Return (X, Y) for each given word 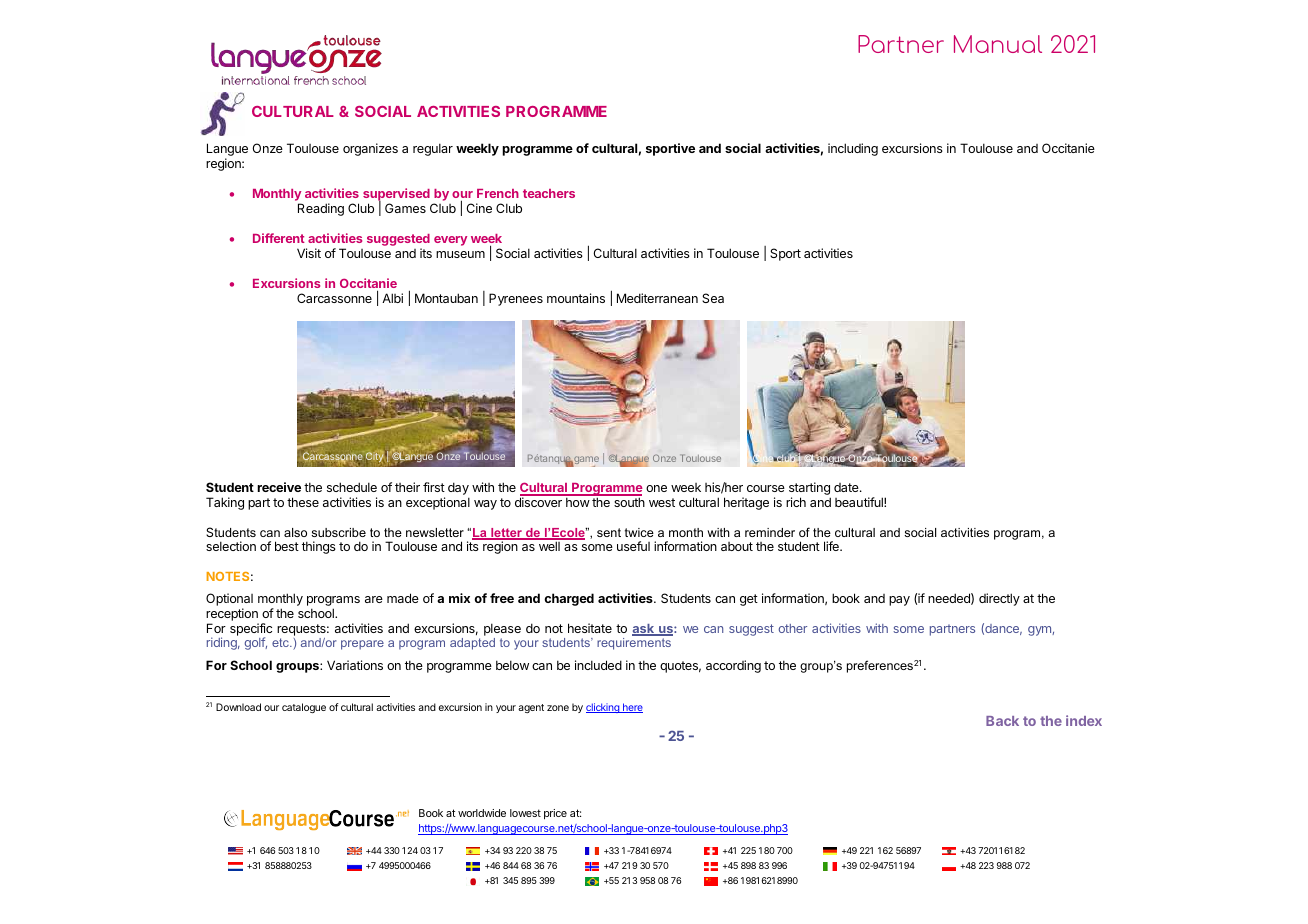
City (375, 457)
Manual (998, 44)
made (403, 598)
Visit (309, 253)
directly (999, 599)
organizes (370, 149)
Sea (713, 298)
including (853, 149)
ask (644, 630)
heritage (746, 503)
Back (1002, 721)
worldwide (482, 813)
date (847, 487)
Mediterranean (657, 298)
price (555, 814)
